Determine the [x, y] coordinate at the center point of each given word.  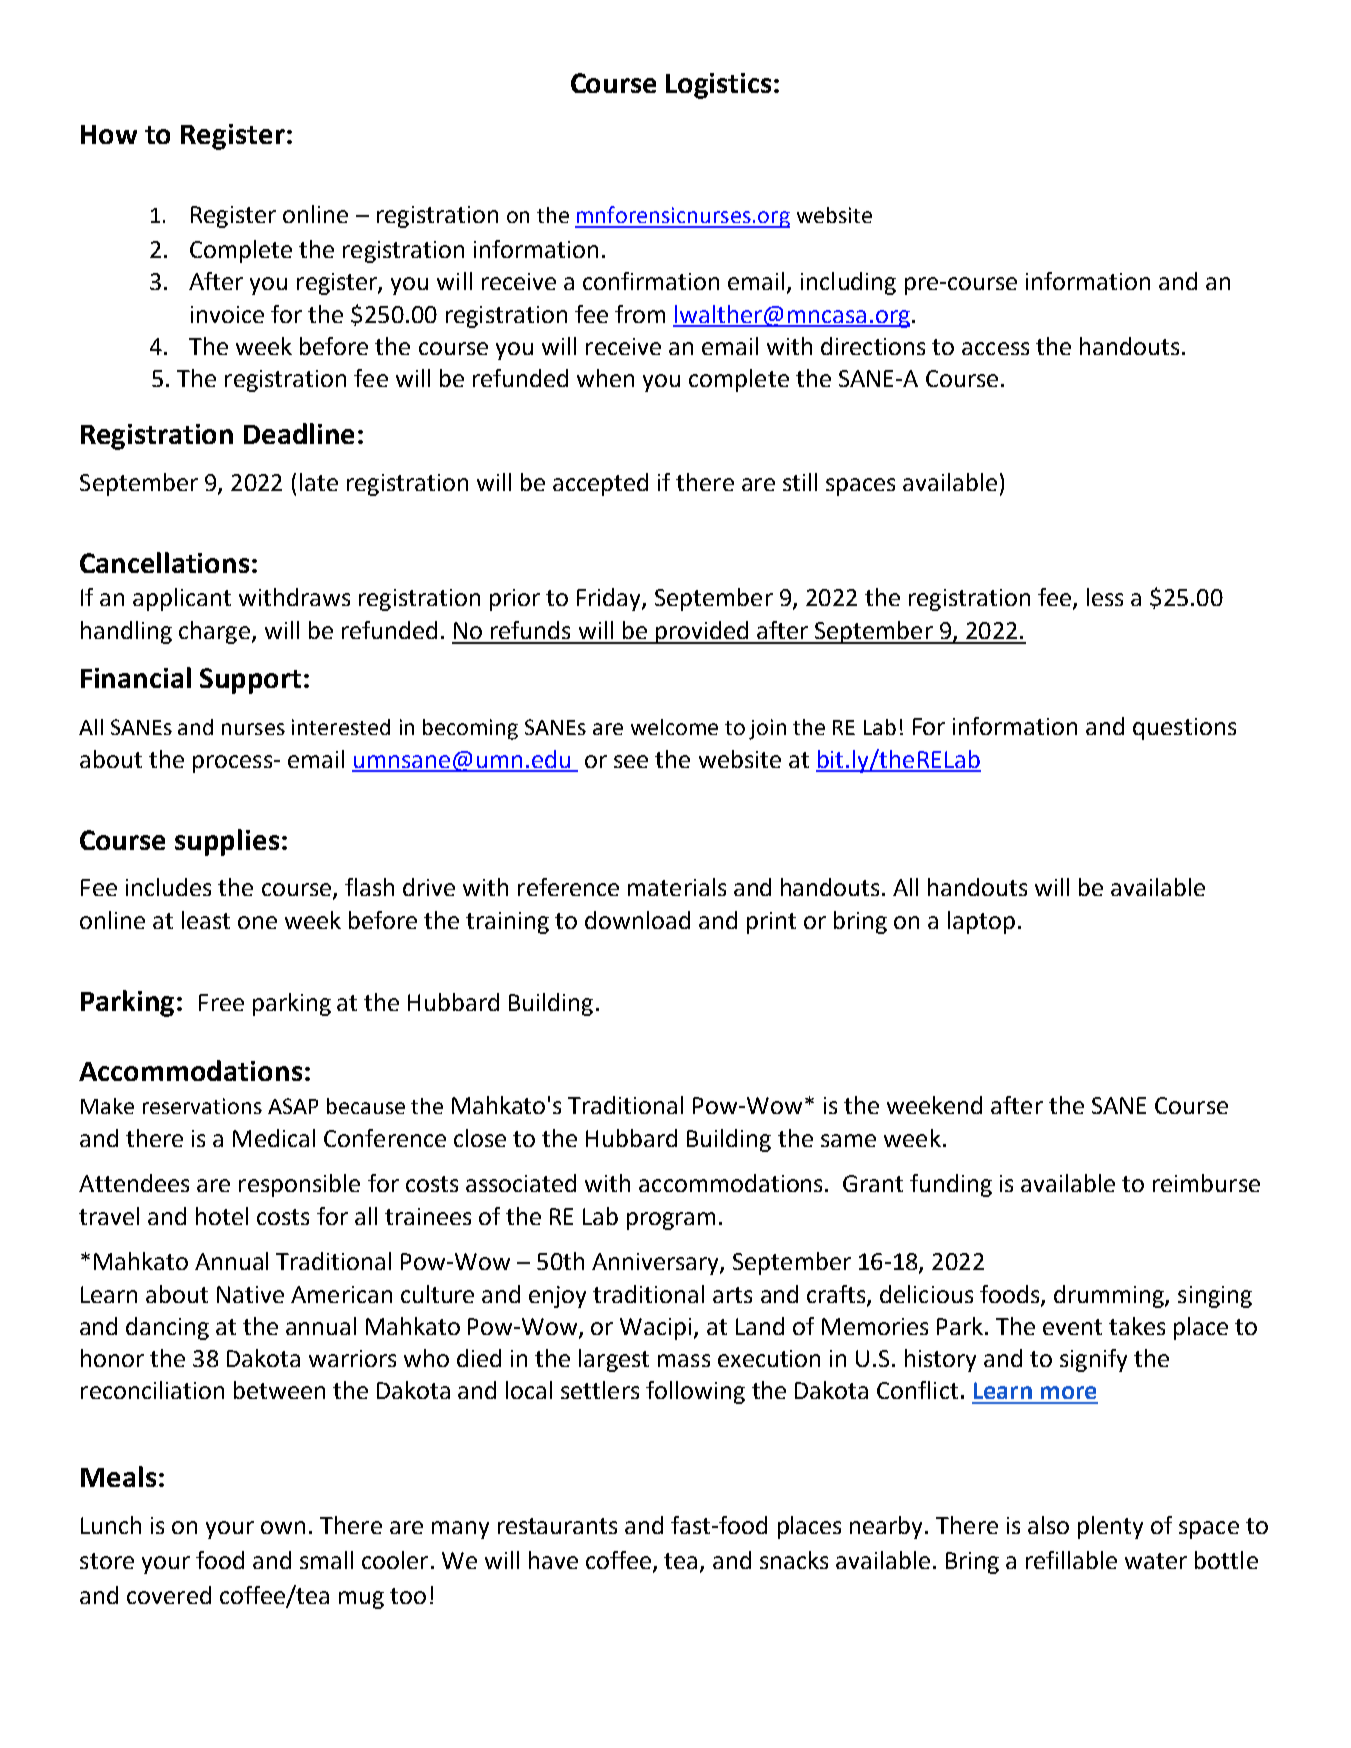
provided [701, 632]
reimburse [1206, 1183]
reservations [202, 1106]
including [848, 283]
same [848, 1140]
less [1105, 597]
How [109, 134]
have [553, 1560]
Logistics [718, 86]
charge [214, 632]
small [326, 1560]
